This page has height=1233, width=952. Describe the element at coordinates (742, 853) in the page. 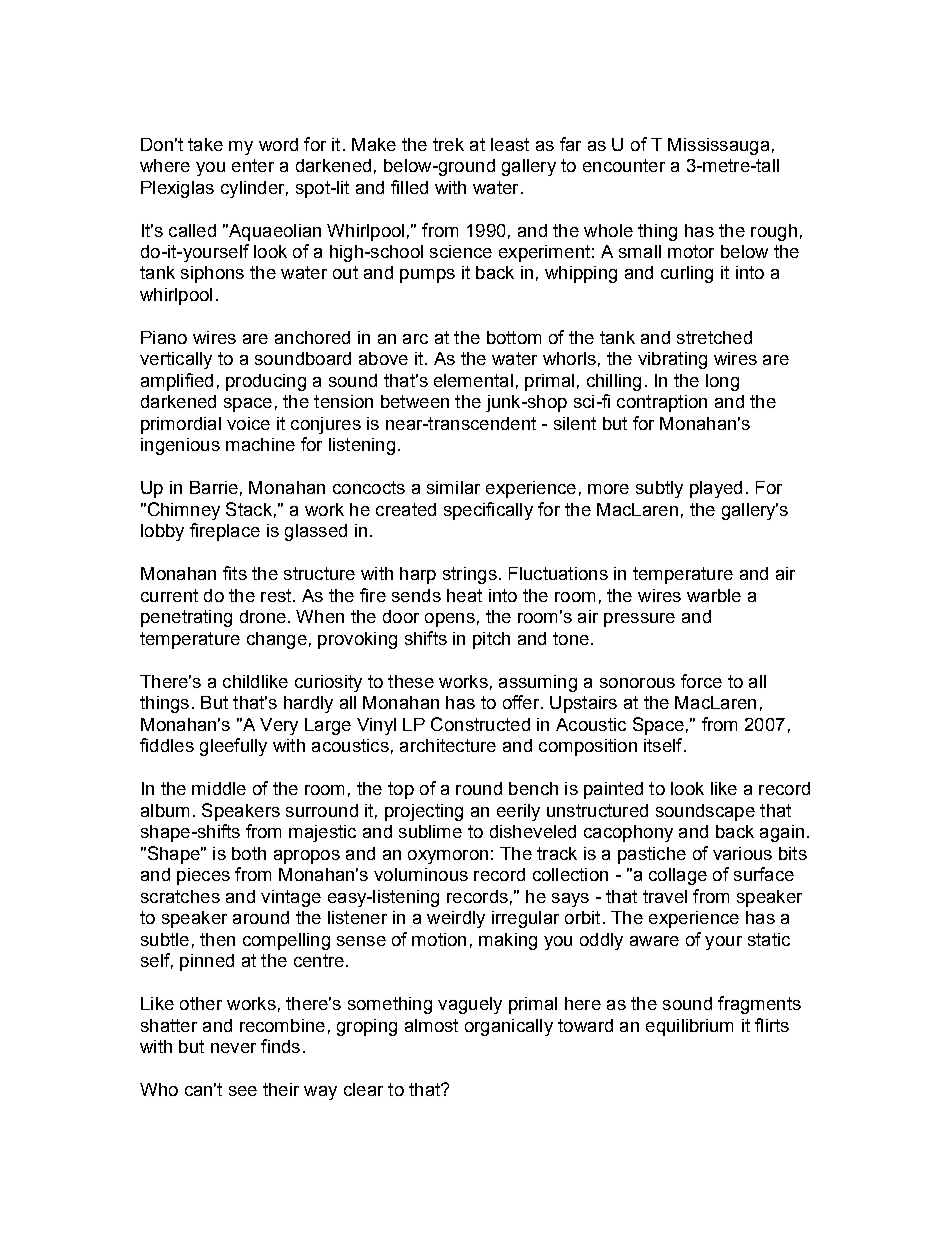

I see `various` at that location.
